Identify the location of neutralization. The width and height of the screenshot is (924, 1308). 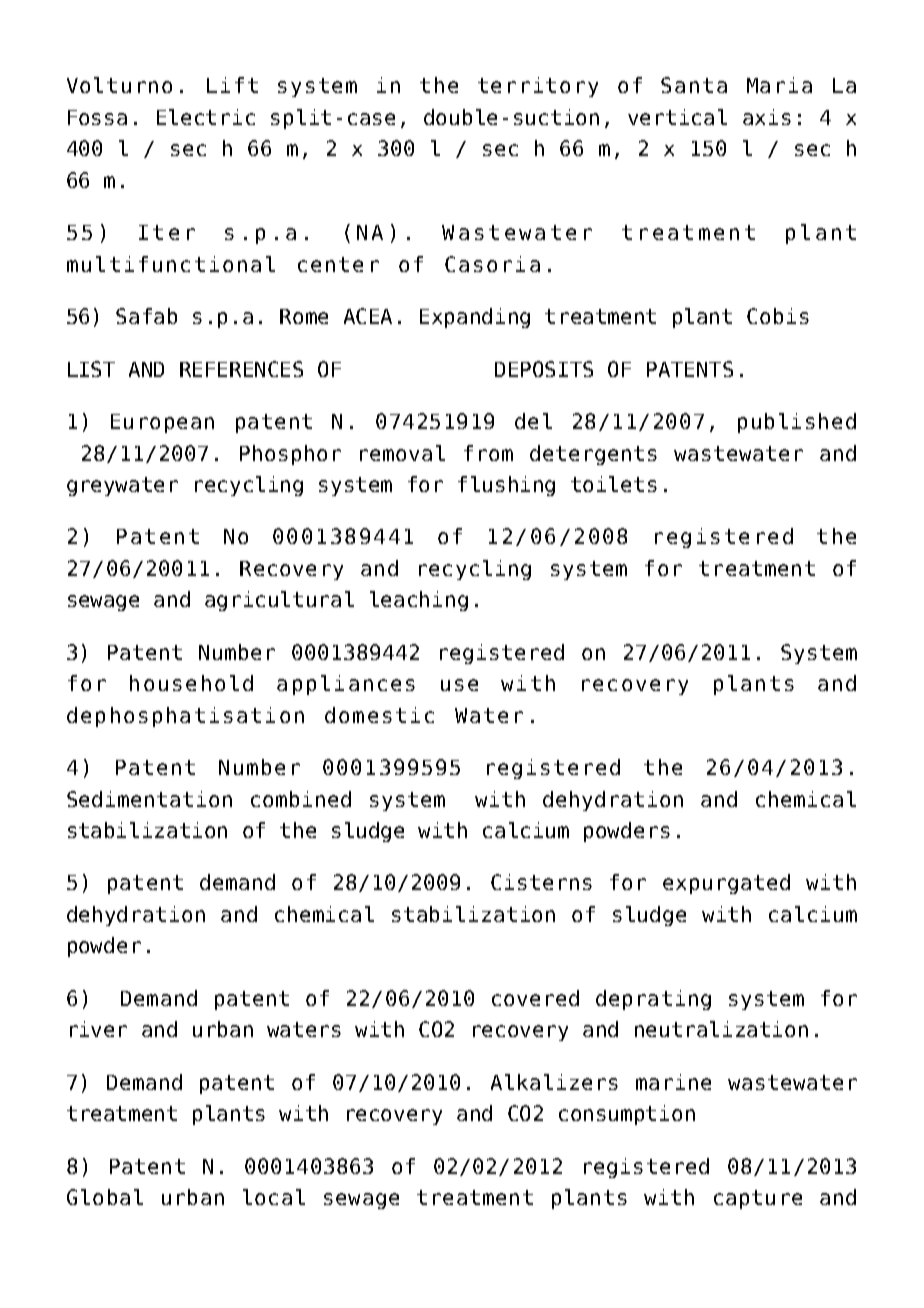
(721, 1029).
